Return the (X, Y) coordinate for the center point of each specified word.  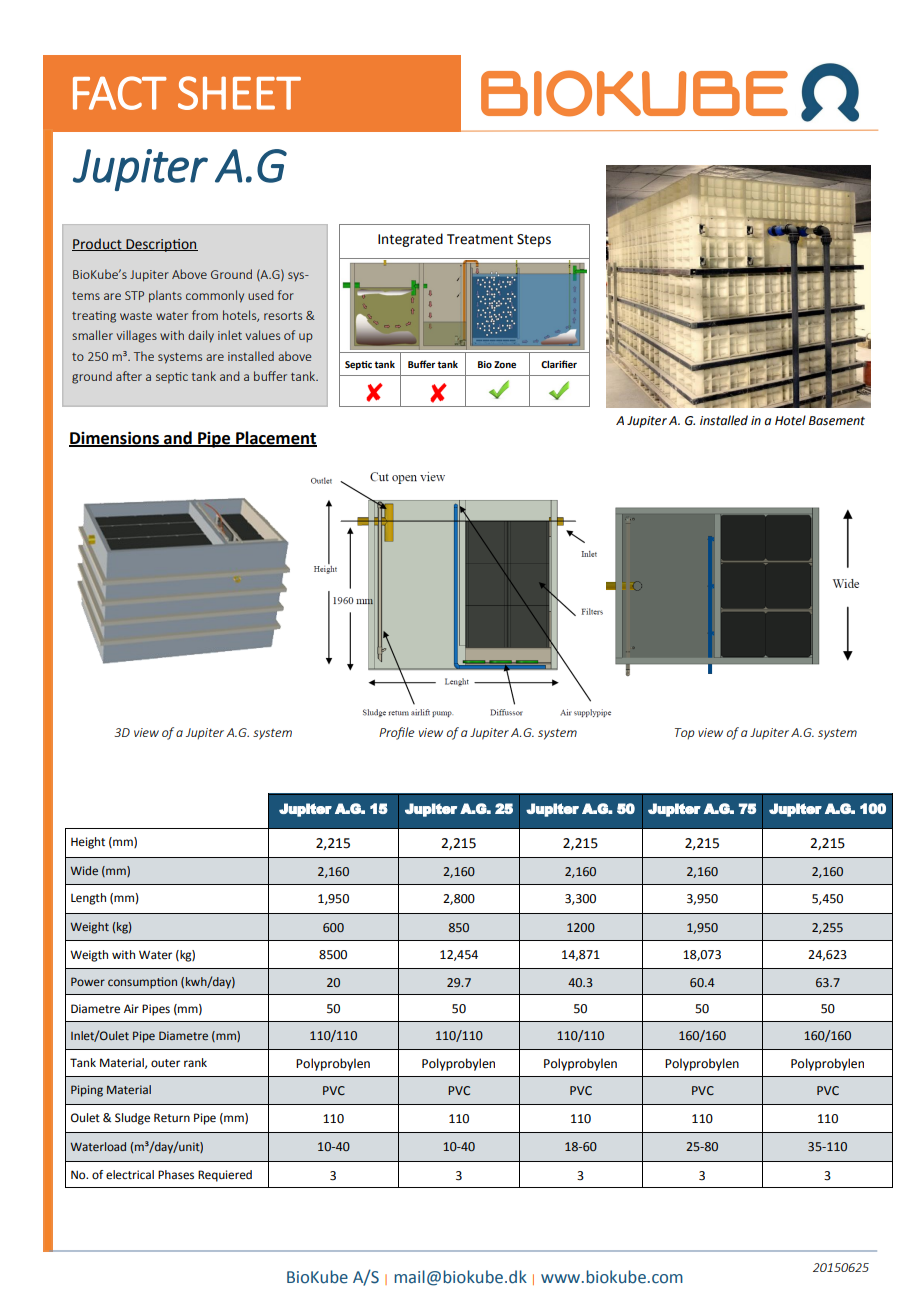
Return (172, 1118)
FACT (120, 93)
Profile (396, 733)
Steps (534, 240)
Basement (837, 421)
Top (685, 734)
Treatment (480, 239)
